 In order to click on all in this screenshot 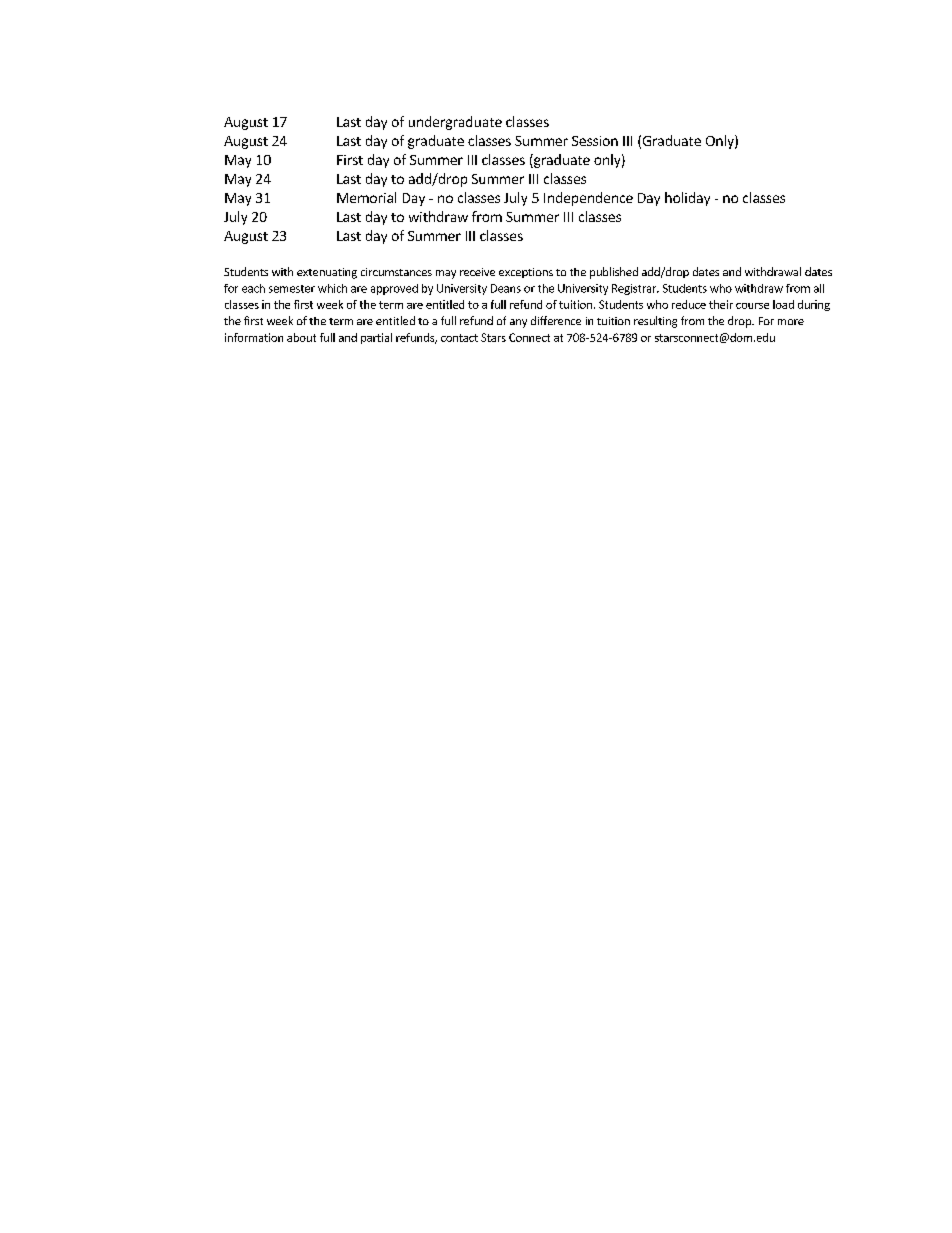, I will do `click(819, 288)`.
